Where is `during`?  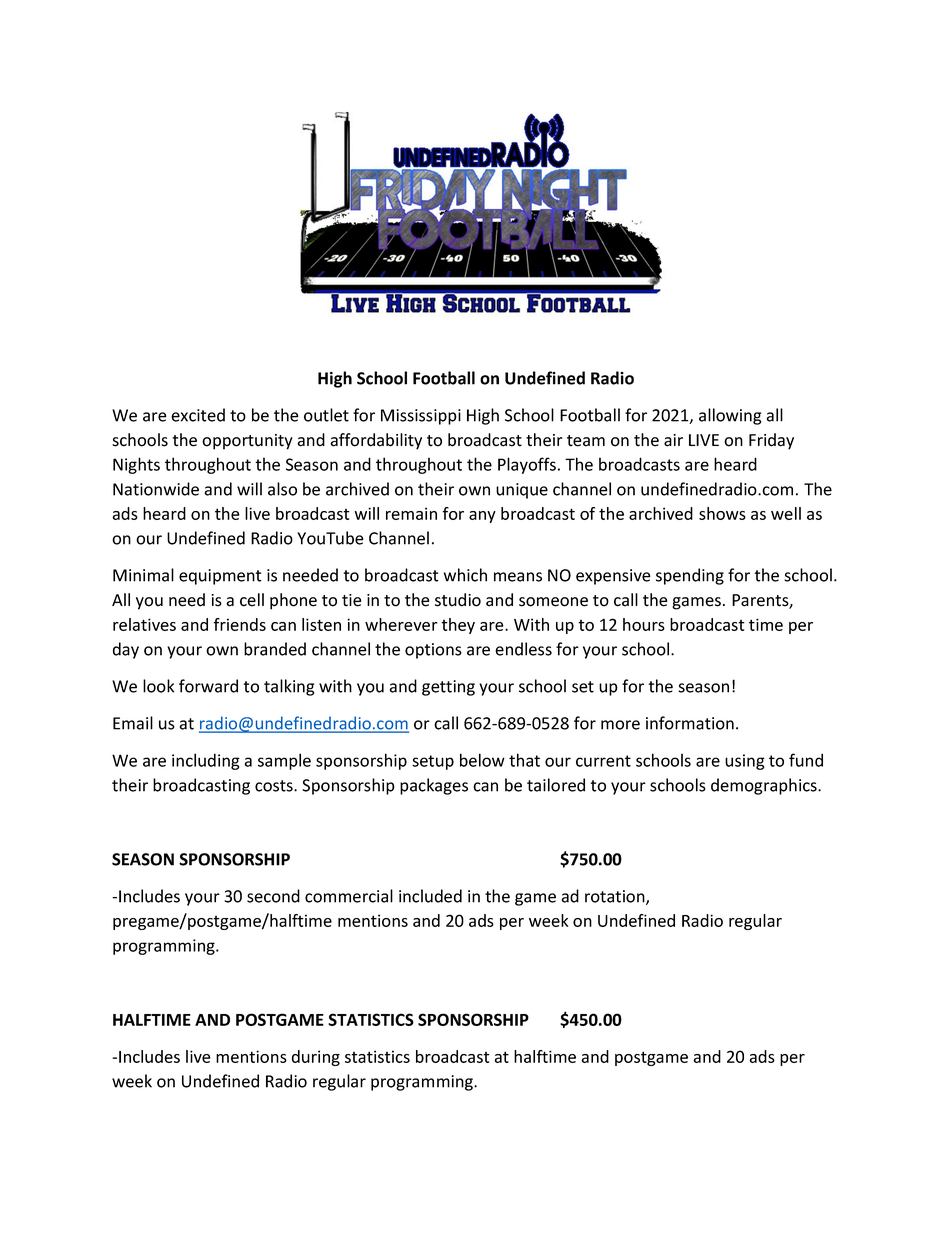
during is located at coordinates (316, 1058).
